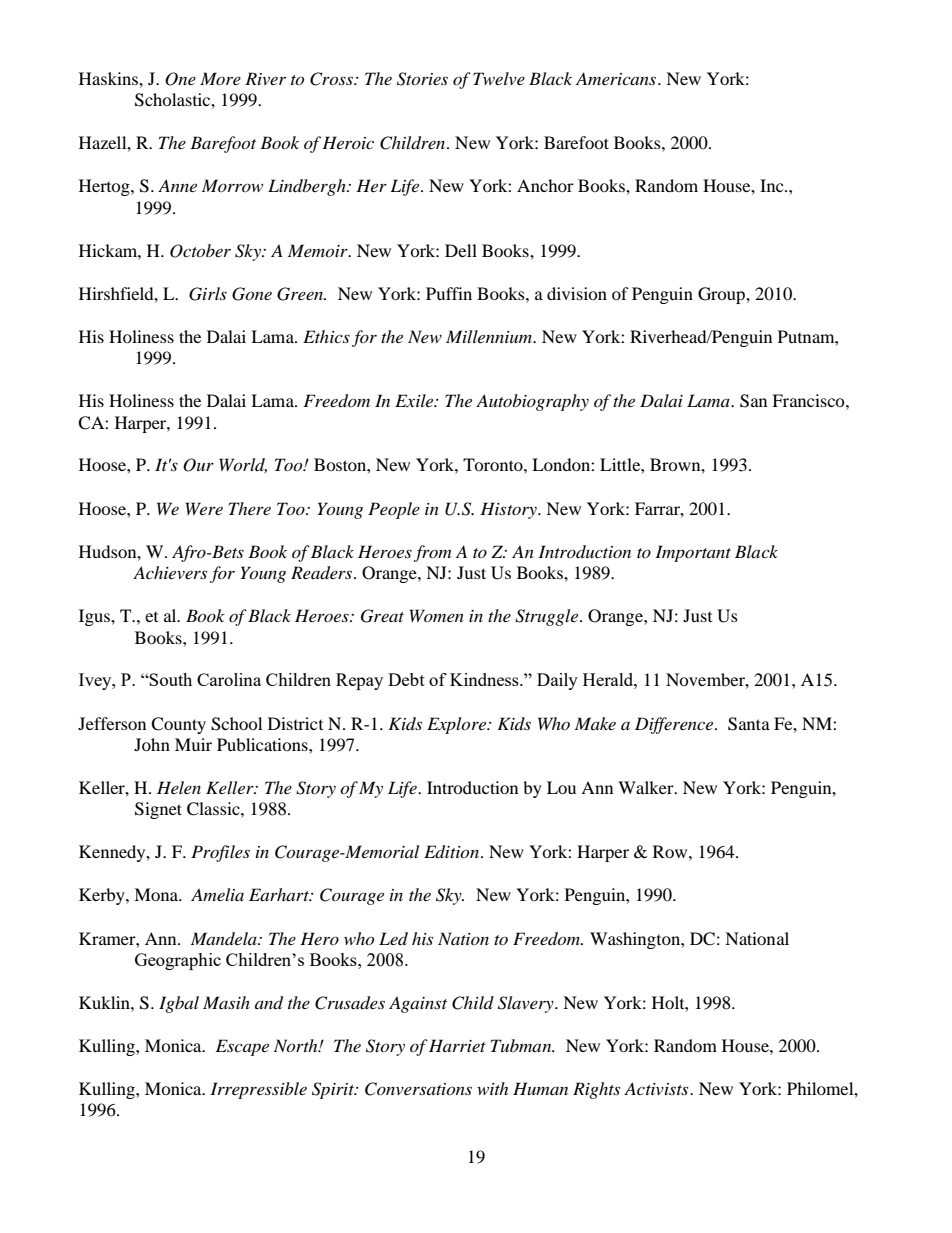 This screenshot has width=952, height=1233. What do you see at coordinates (242, 1047) in the screenshot?
I see `Escape` at bounding box center [242, 1047].
